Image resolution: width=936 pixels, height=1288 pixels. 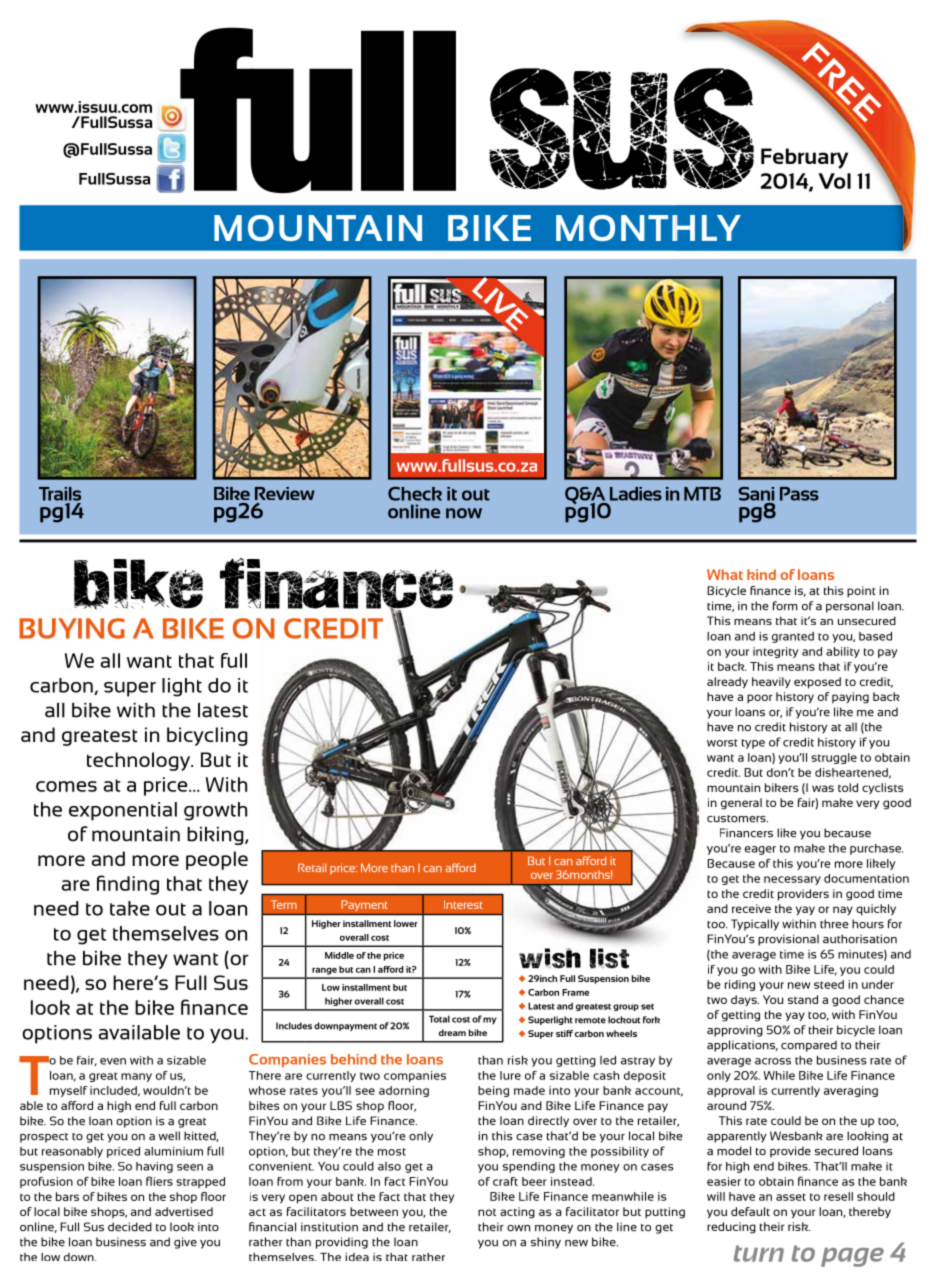 I want to click on decided, so click(x=130, y=1227).
